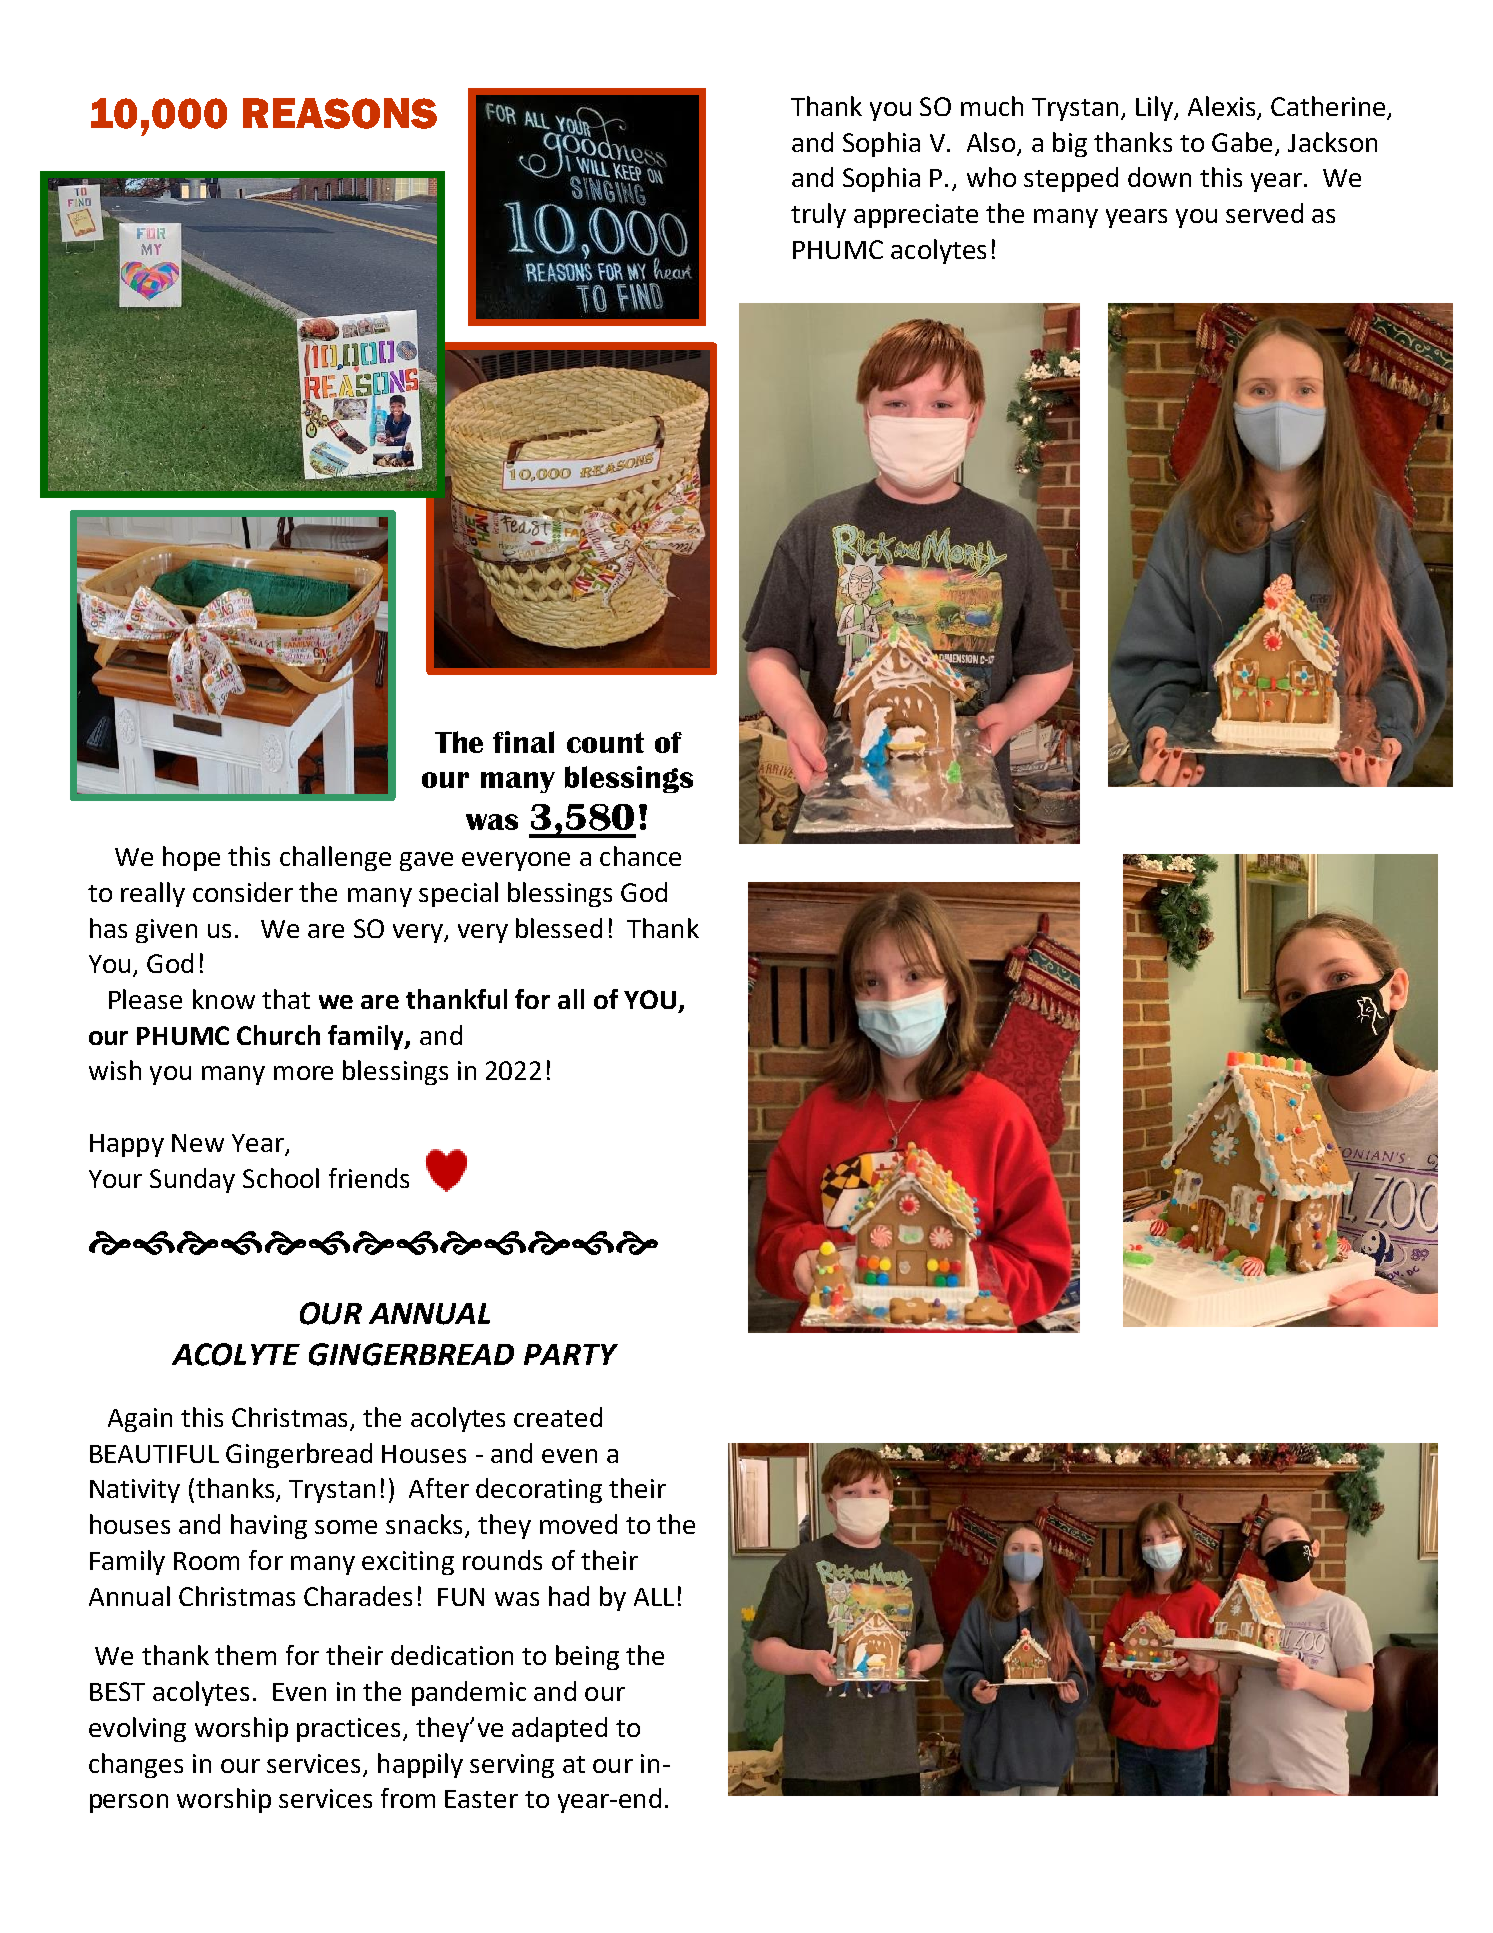 This image has width=1493, height=1933. Describe the element at coordinates (1159, 177) in the image. I see `down` at that location.
